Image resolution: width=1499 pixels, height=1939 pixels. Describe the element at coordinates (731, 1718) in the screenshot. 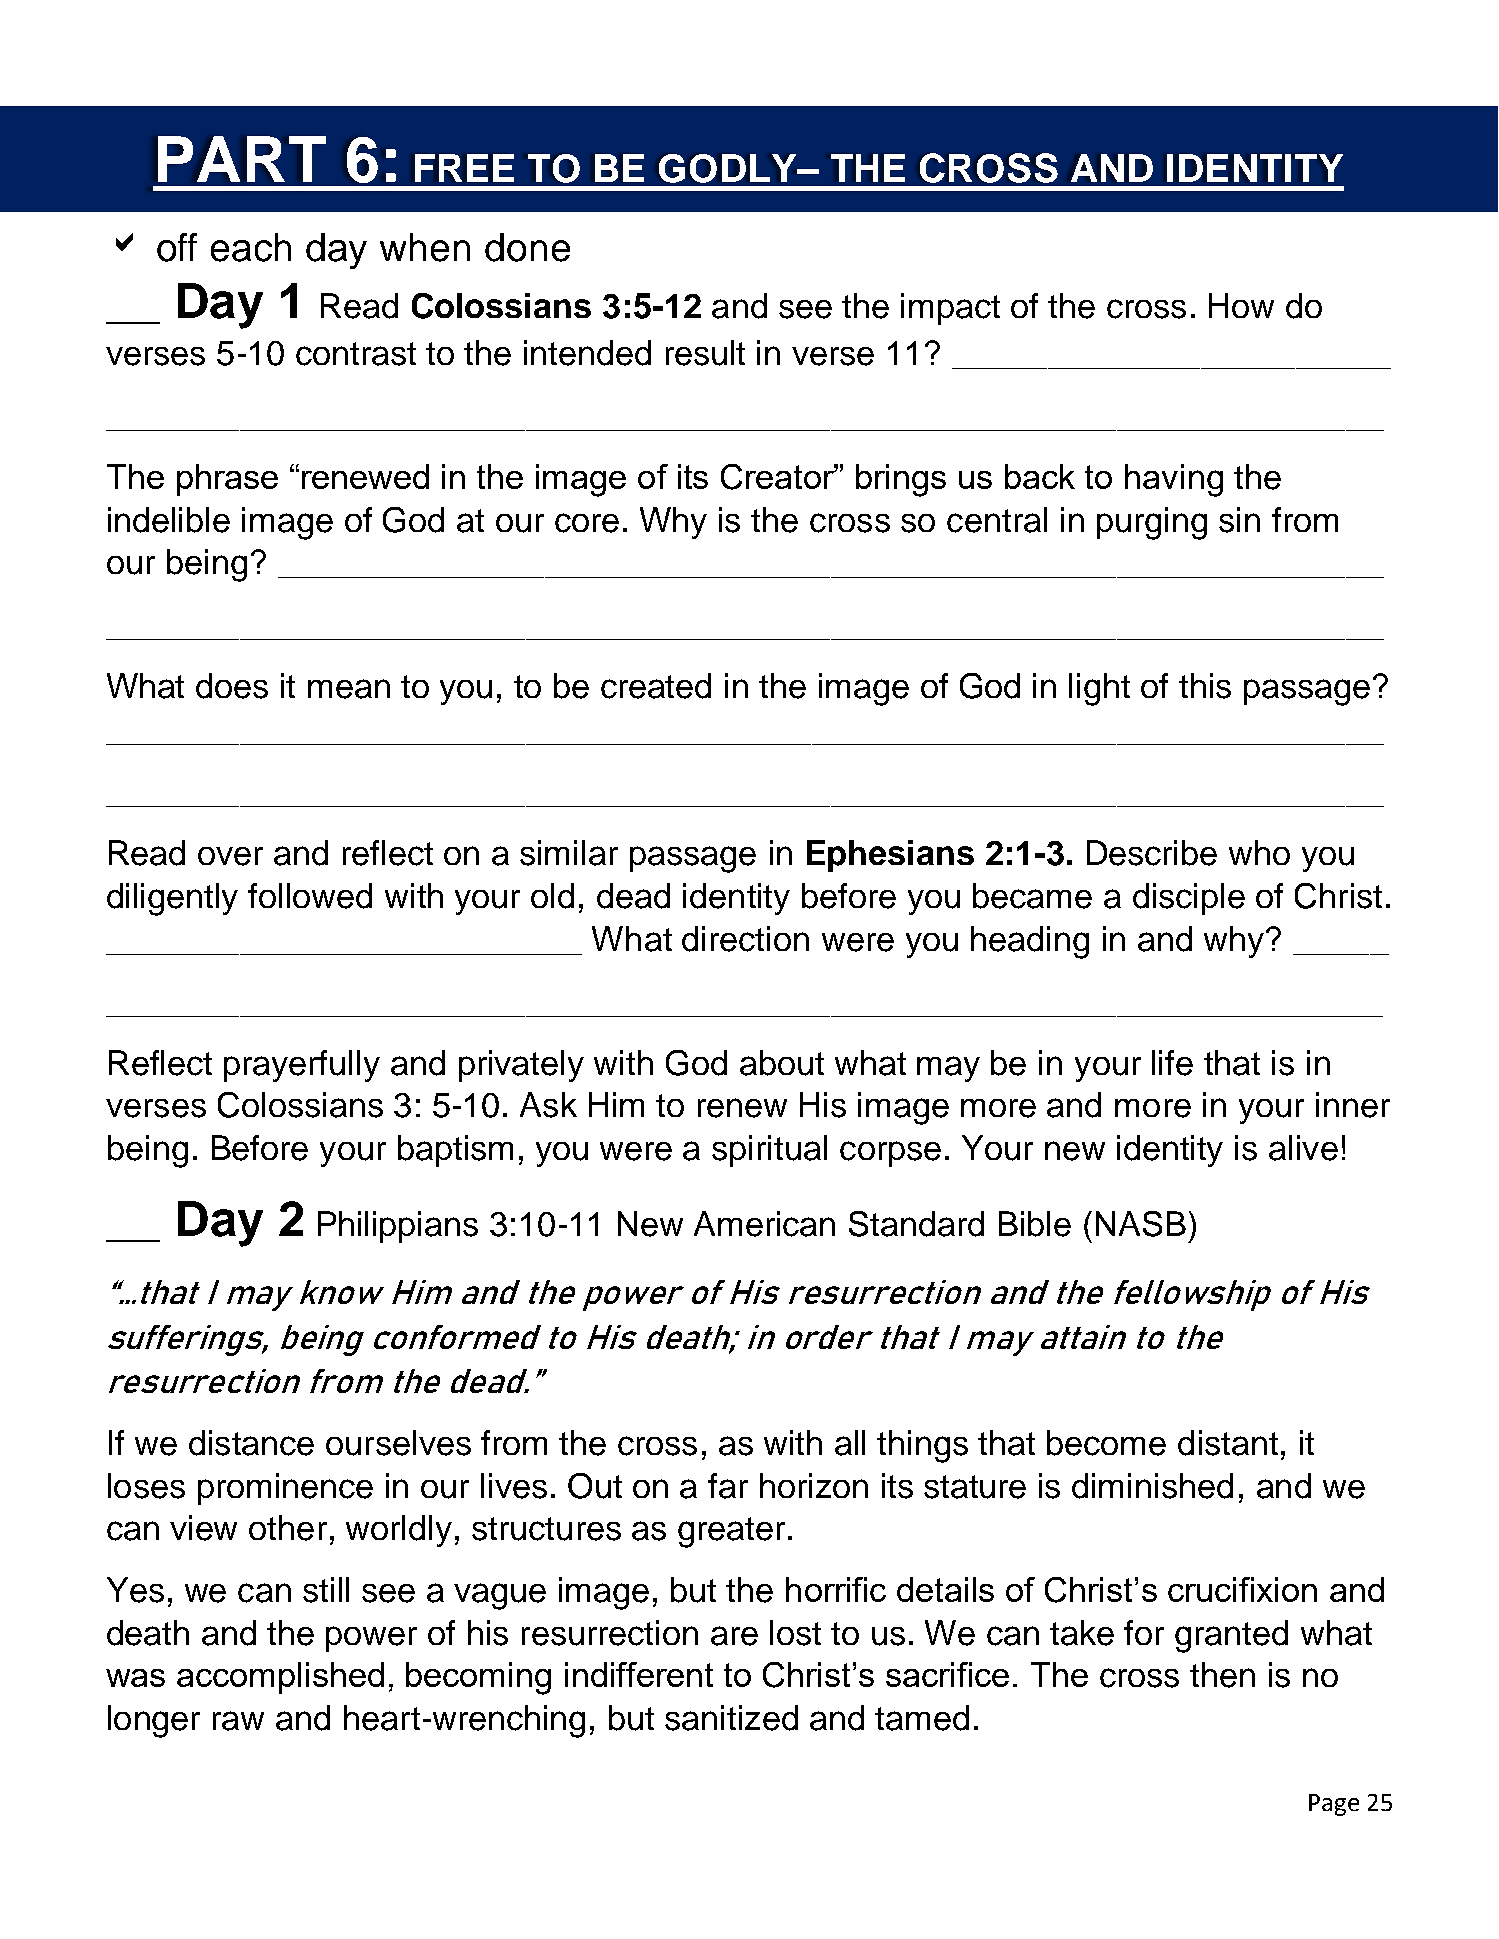

I see `sanitized` at that location.
